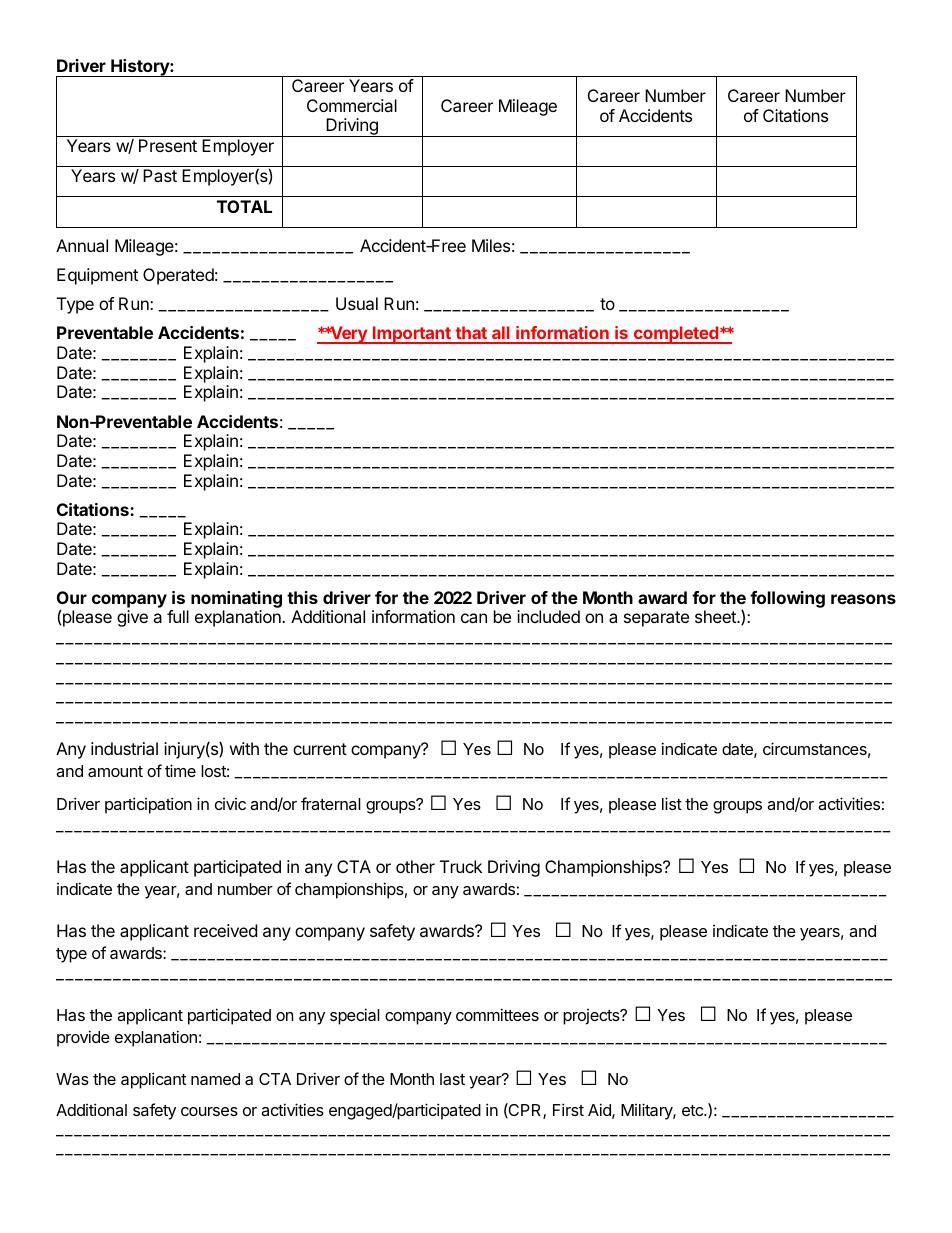 This screenshot has width=952, height=1233. What do you see at coordinates (548, 616) in the screenshot?
I see `included` at bounding box center [548, 616].
